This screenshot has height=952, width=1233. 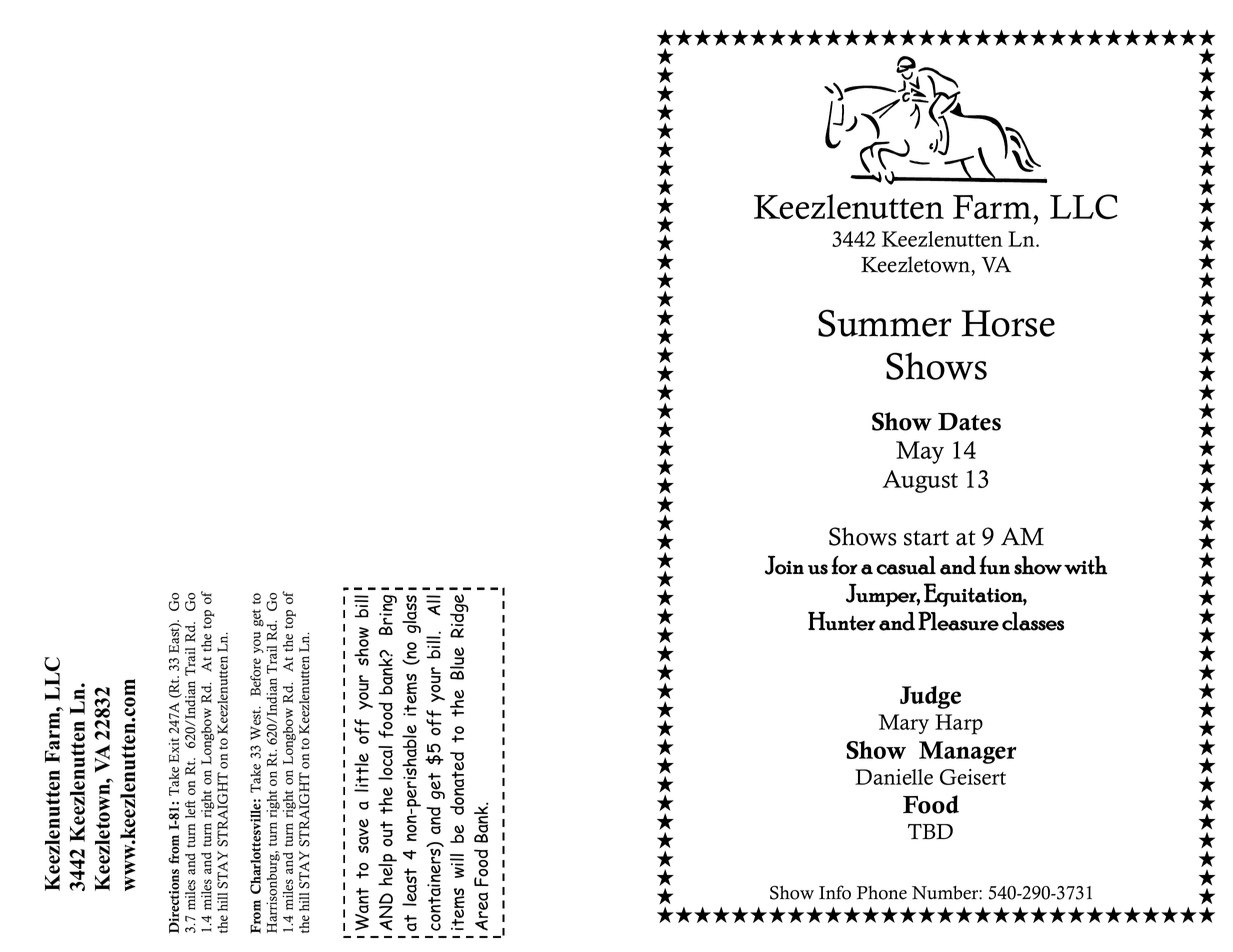 I want to click on Danielle, so click(x=894, y=777).
